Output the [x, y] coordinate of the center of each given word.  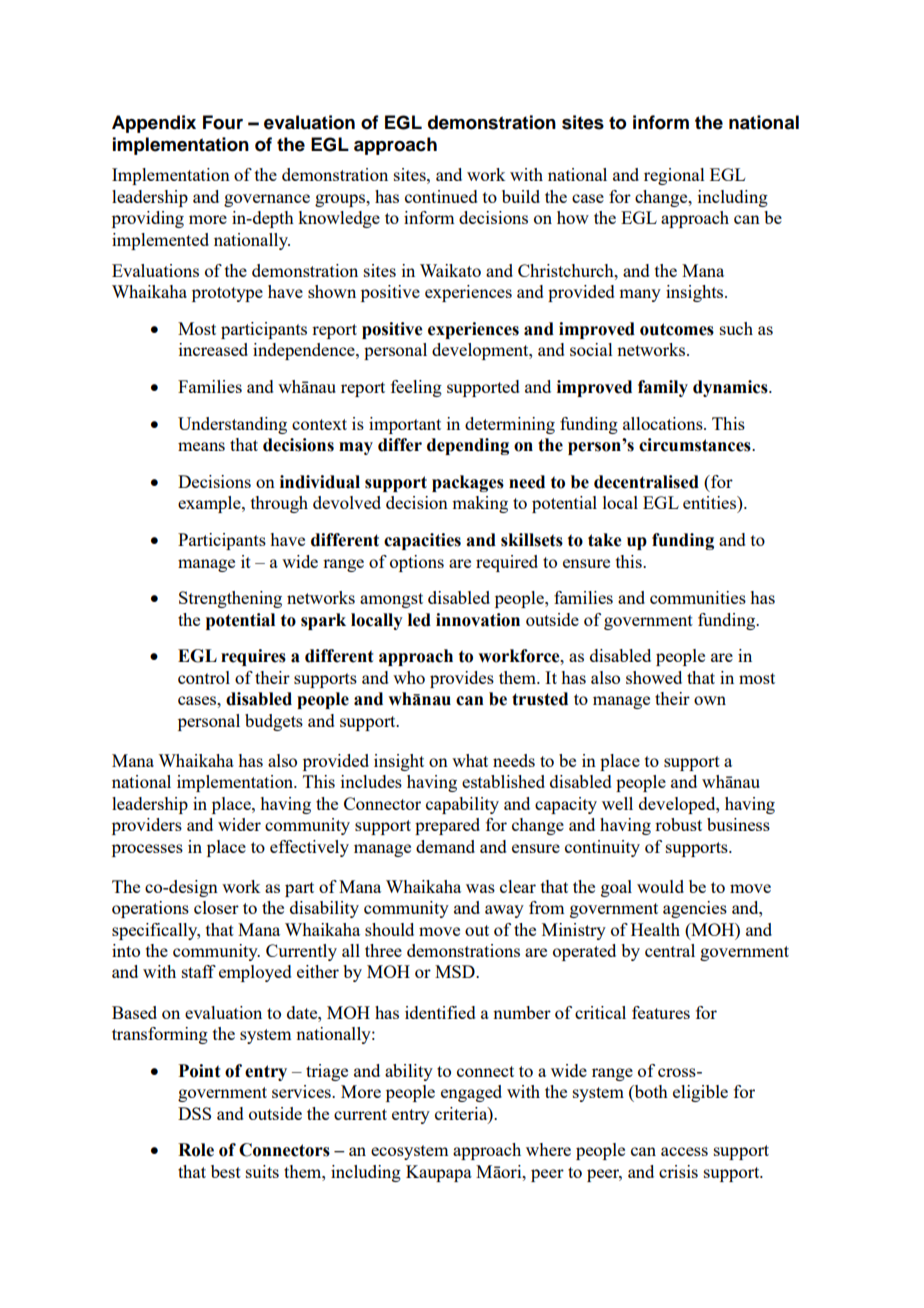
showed [654, 677]
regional [674, 176]
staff [199, 971]
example [210, 504]
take [604, 540]
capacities [422, 541]
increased [213, 349]
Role [196, 1150]
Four [223, 122]
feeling [416, 388]
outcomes [677, 329]
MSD [456, 971]
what [470, 760]
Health [655, 929]
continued [441, 196]
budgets [274, 722]
